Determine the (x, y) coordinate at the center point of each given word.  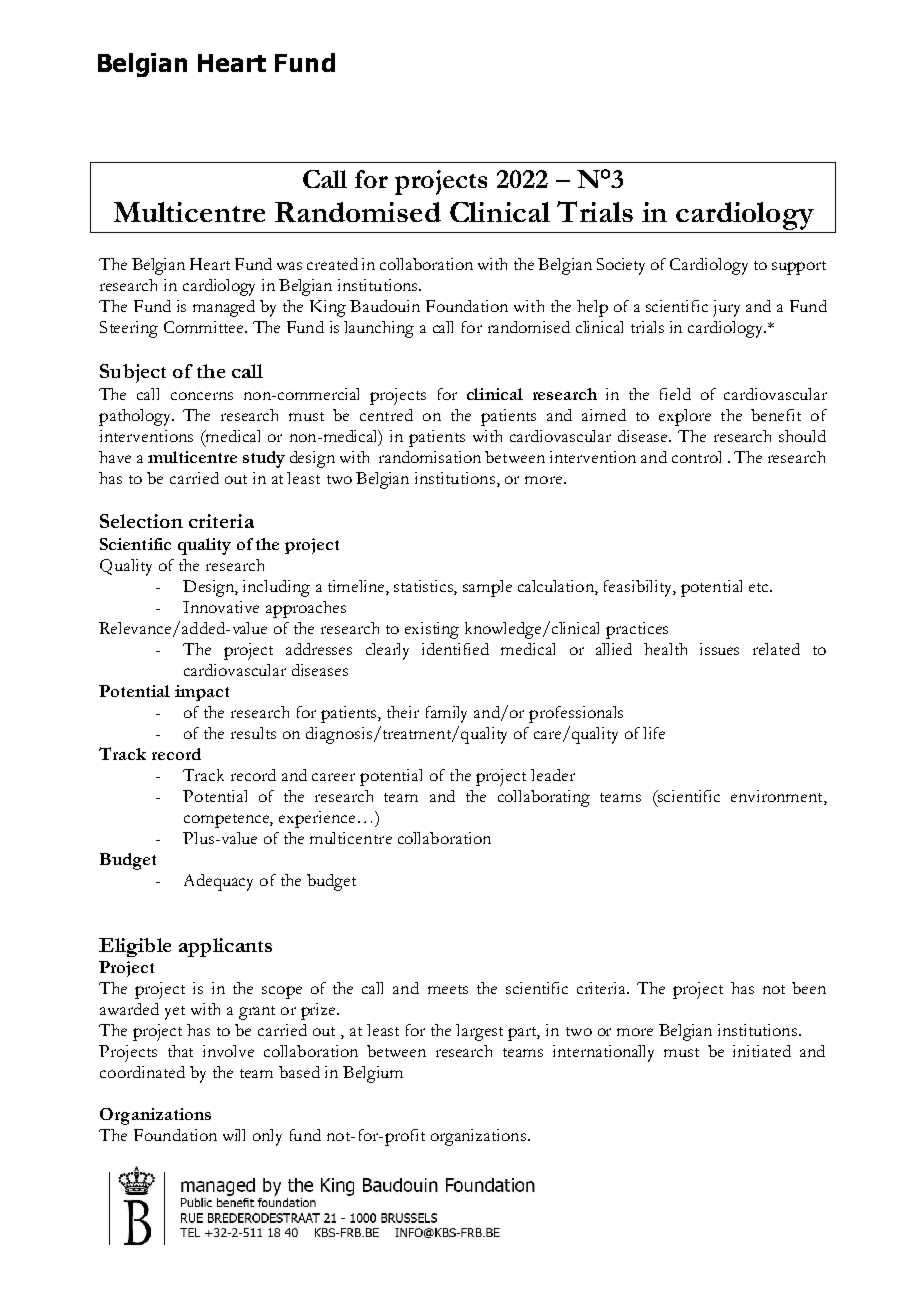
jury (726, 308)
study (264, 459)
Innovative (221, 607)
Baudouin (385, 306)
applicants (225, 947)
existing (432, 630)
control (696, 457)
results (253, 733)
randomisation (430, 457)
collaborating (544, 798)
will (234, 1135)
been (809, 988)
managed (224, 308)
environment (778, 796)
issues (719, 649)
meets (448, 989)
